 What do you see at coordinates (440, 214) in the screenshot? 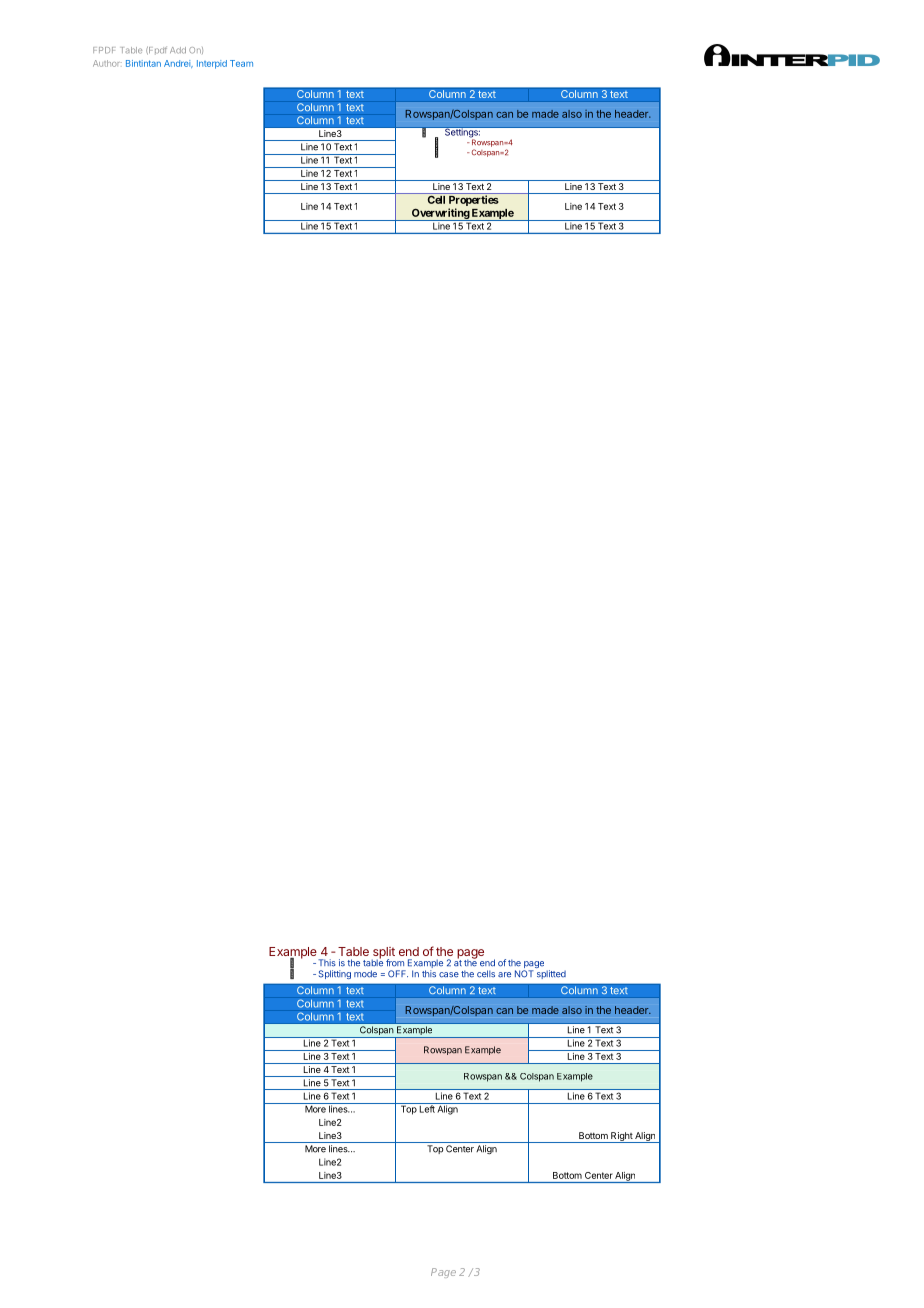
I see `Overwriting` at bounding box center [440, 214].
